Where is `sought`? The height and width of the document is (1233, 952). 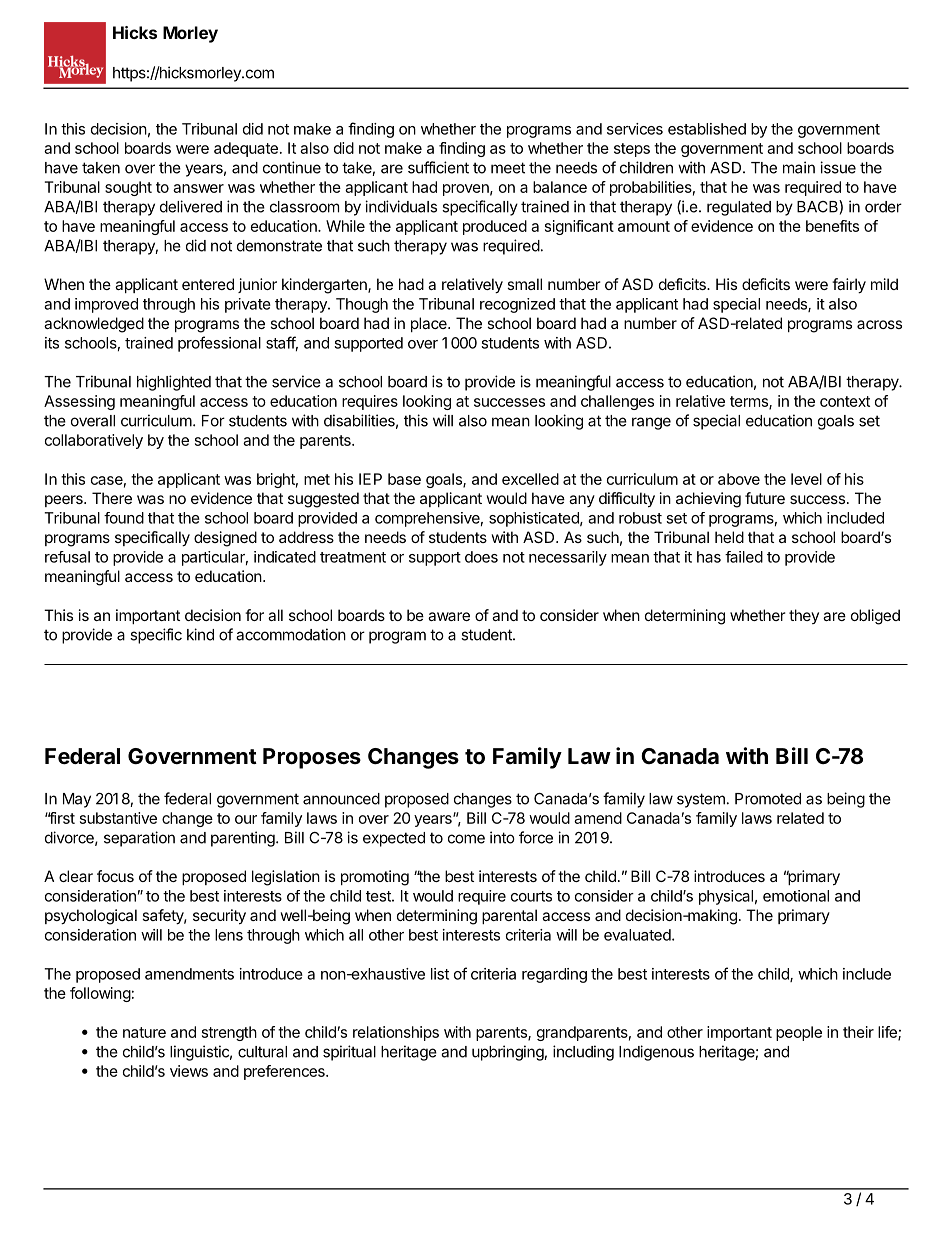
sought is located at coordinates (128, 188).
